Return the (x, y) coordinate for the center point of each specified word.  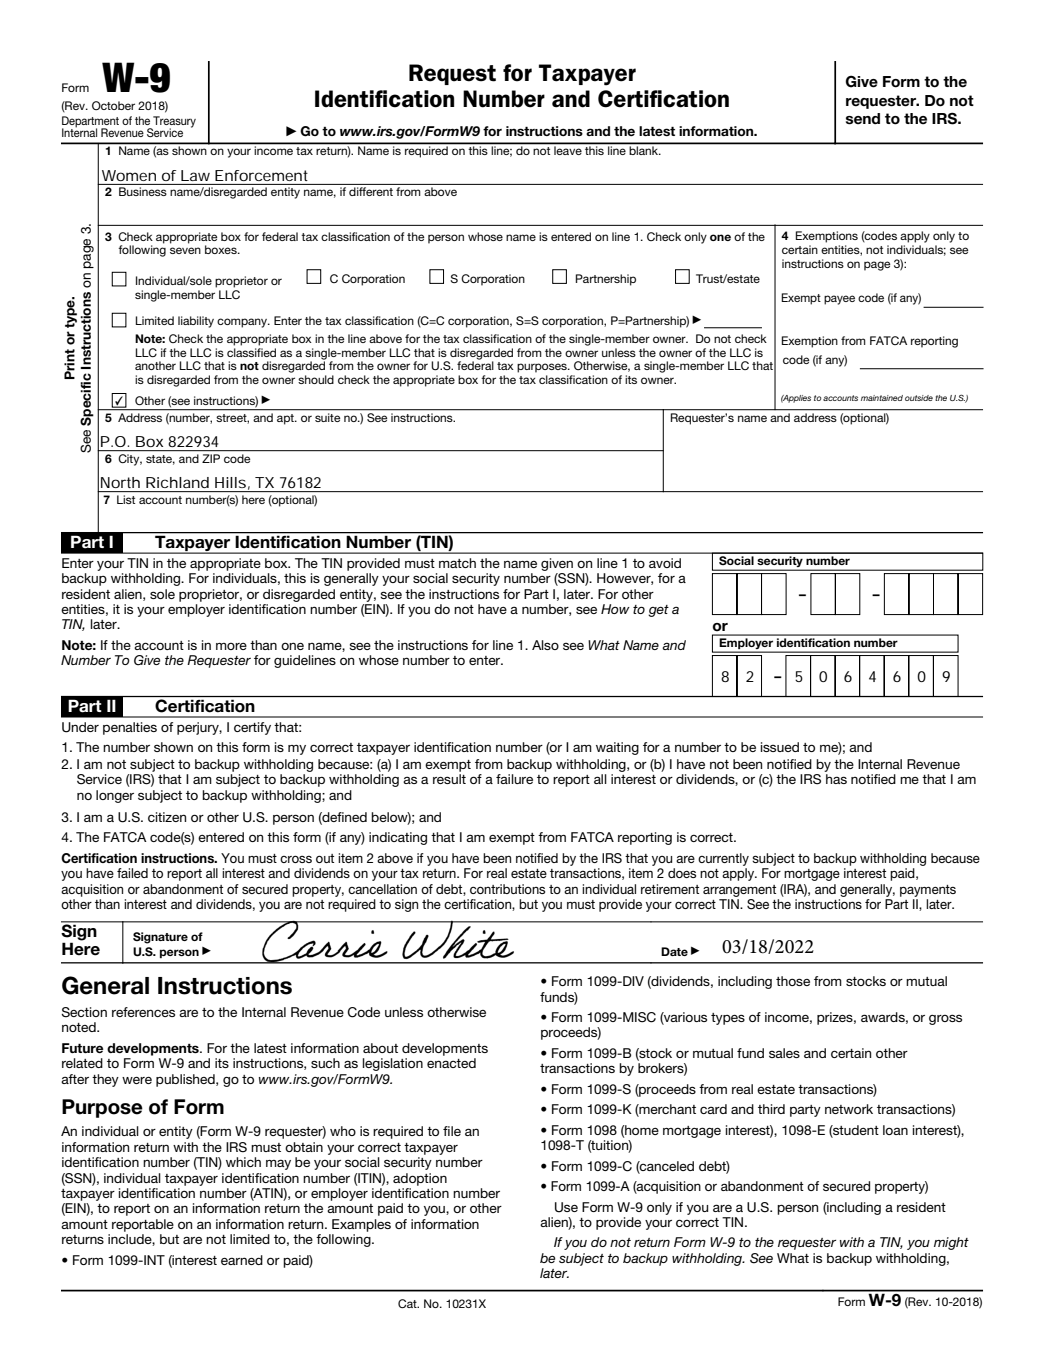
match (457, 563)
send (863, 119)
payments (928, 891)
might (951, 1243)
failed (132, 873)
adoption (420, 1179)
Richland (177, 482)
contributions (507, 889)
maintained (882, 398)
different (371, 191)
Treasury (174, 123)
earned (242, 1260)
